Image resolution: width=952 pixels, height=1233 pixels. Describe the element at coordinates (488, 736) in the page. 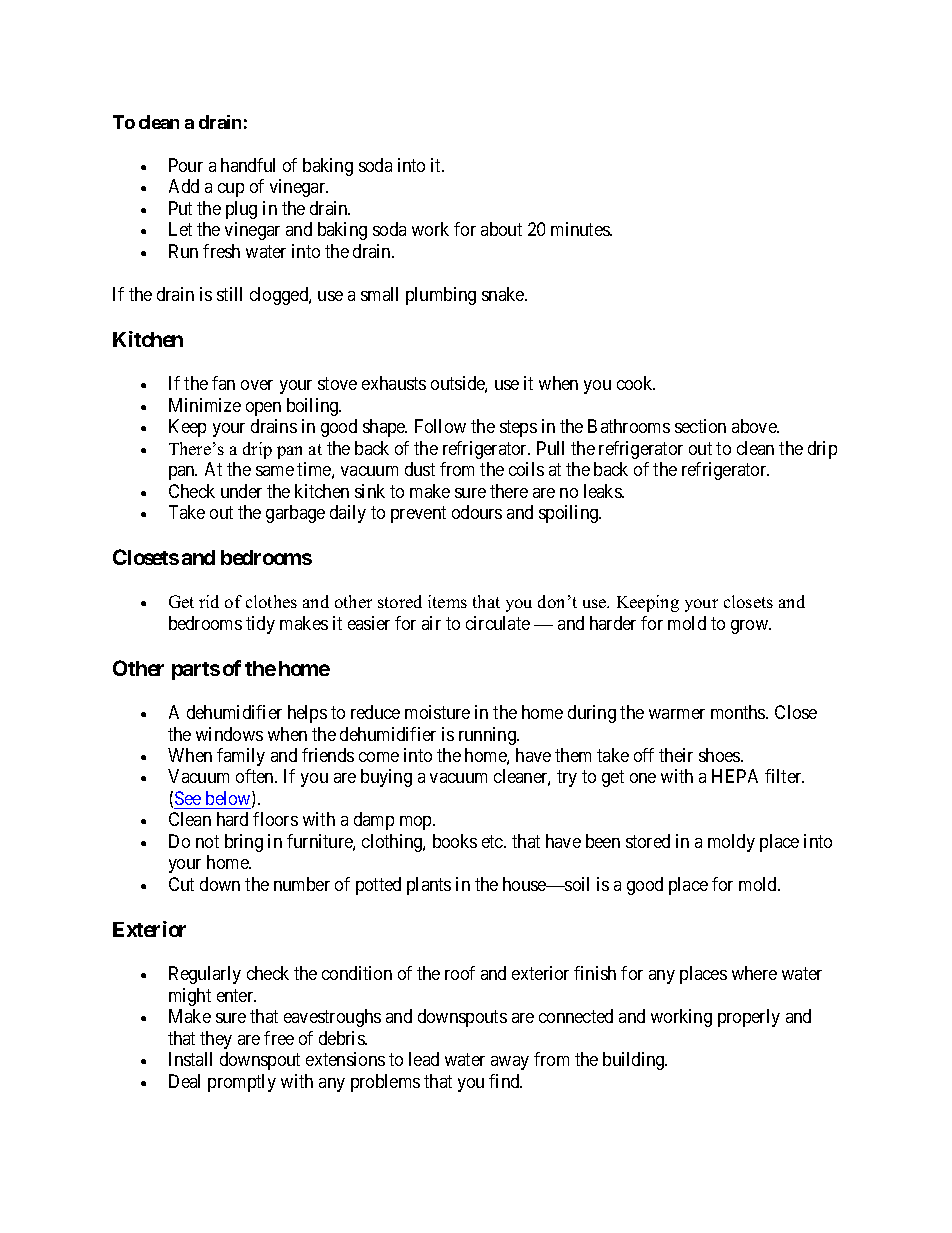

I see `running` at that location.
